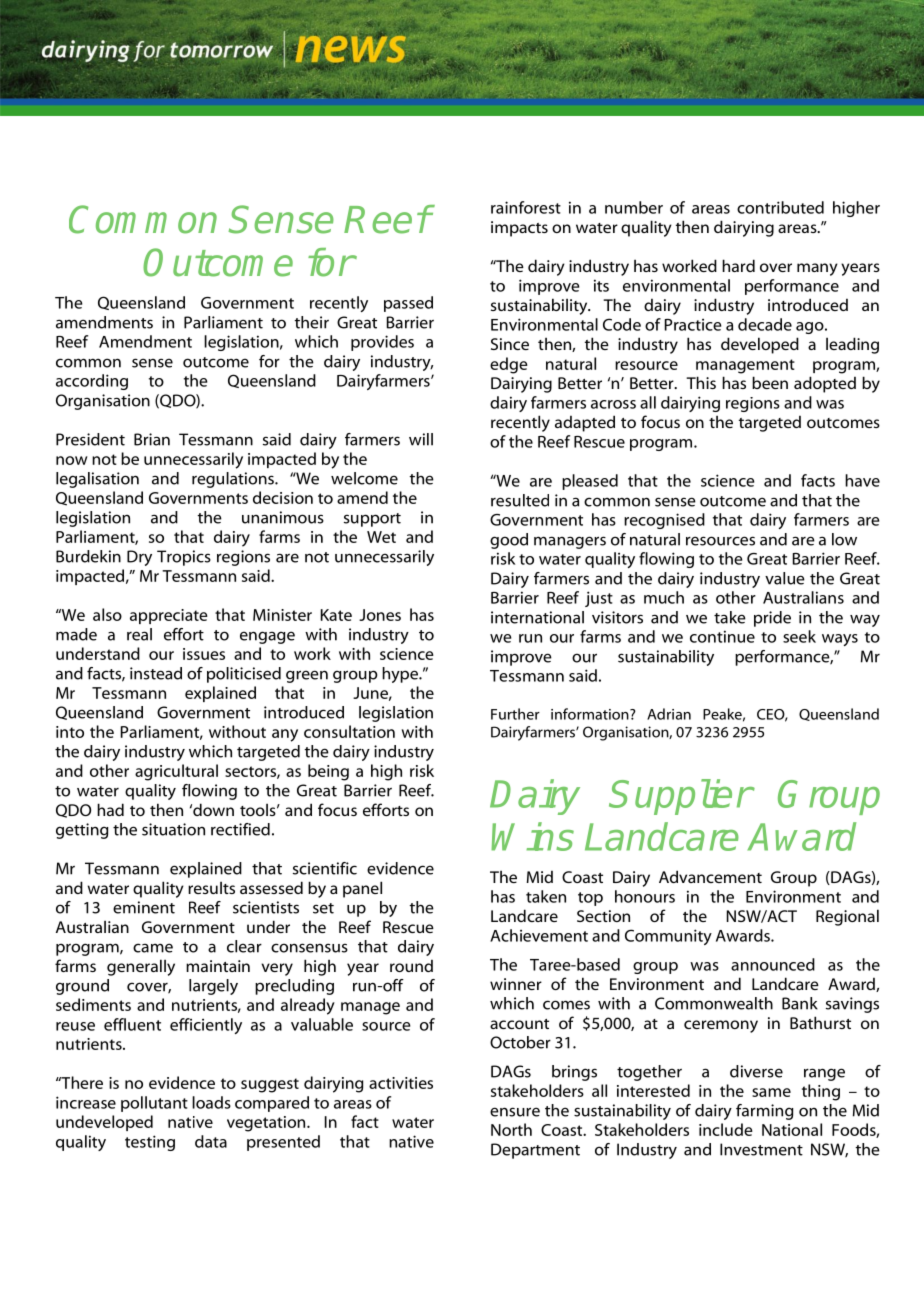  What do you see at coordinates (312, 322) in the screenshot?
I see `their` at bounding box center [312, 322].
